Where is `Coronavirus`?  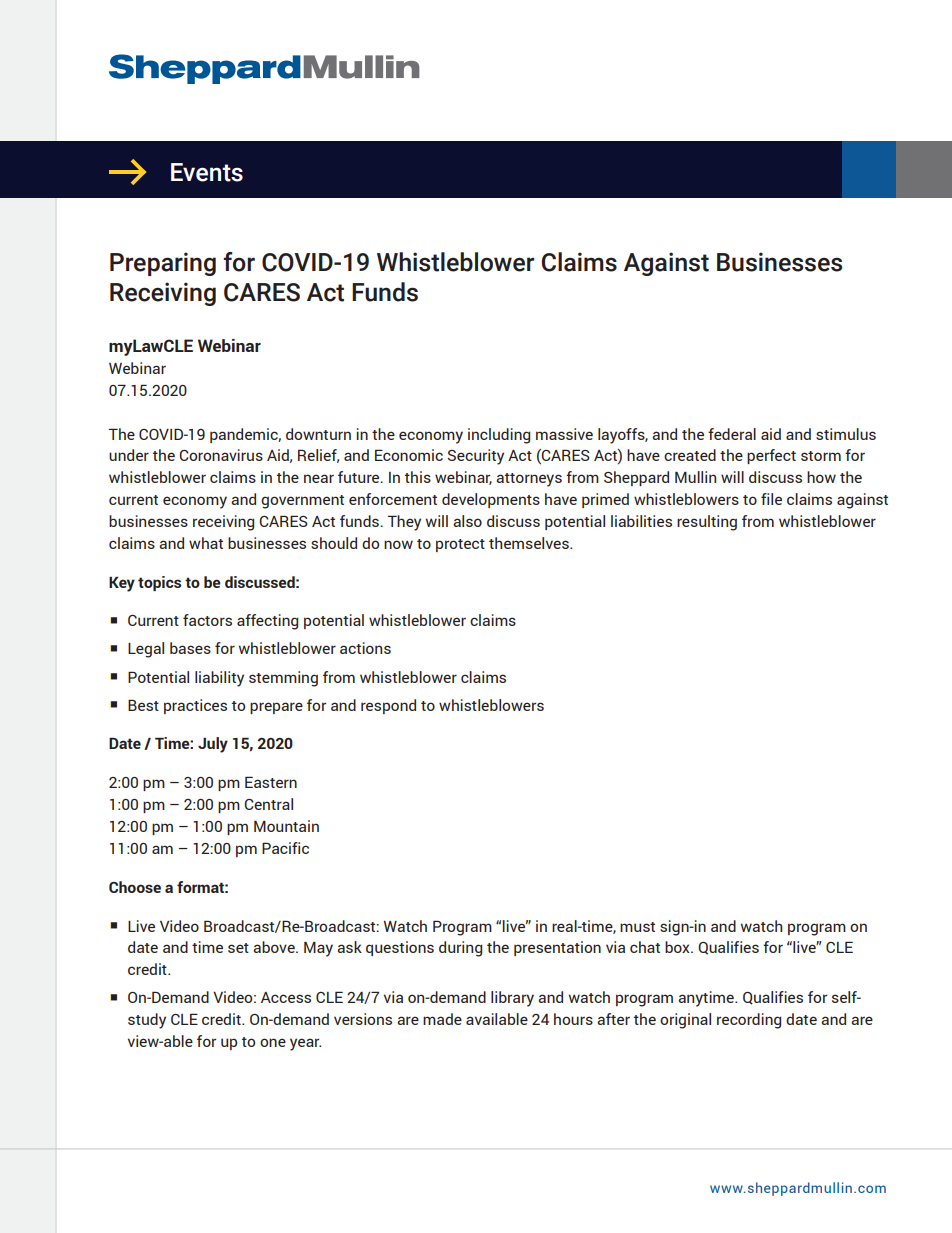 Coronavirus is located at coordinates (221, 455).
